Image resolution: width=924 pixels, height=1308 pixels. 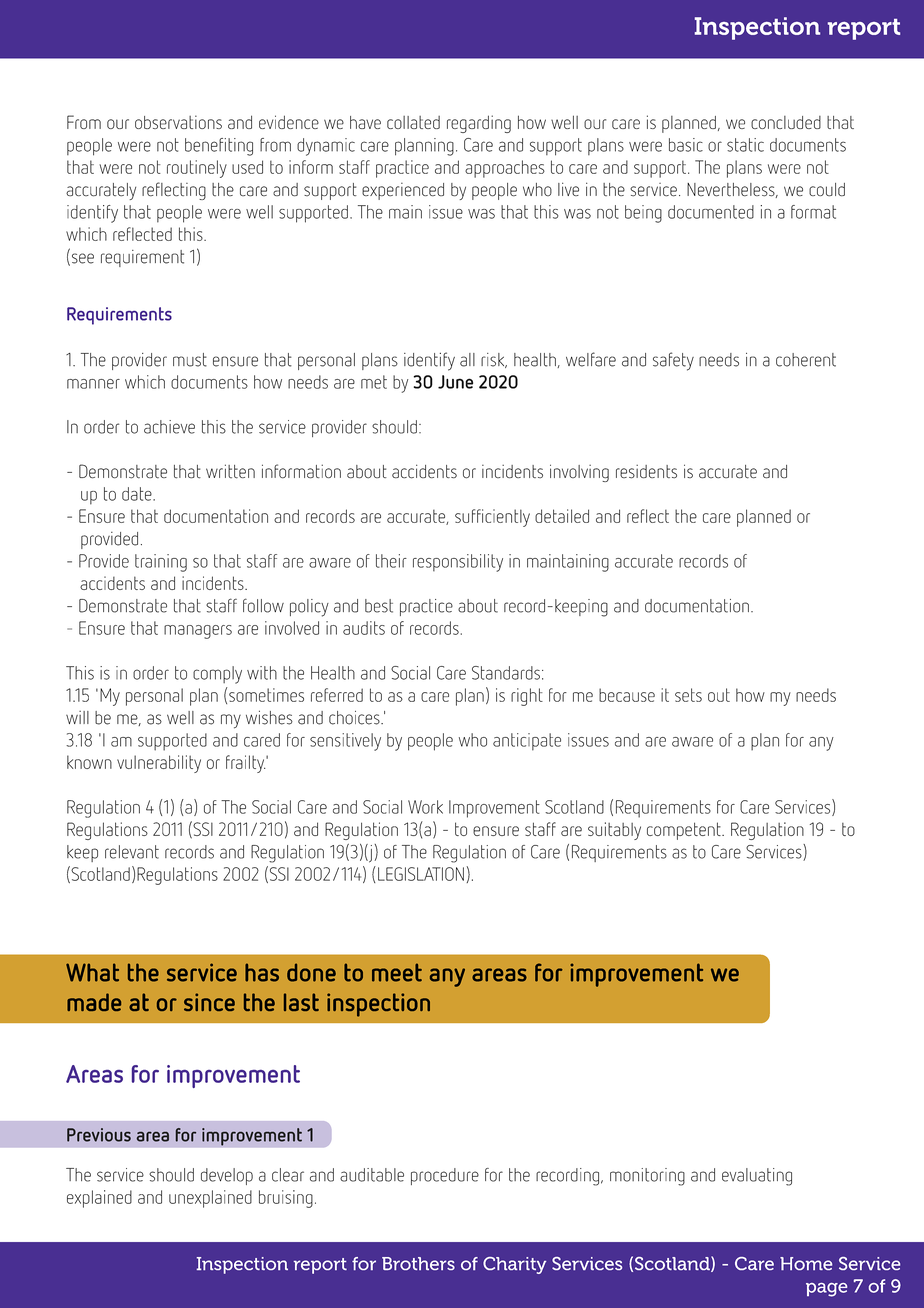 I want to click on Standards, so click(x=506, y=673).
